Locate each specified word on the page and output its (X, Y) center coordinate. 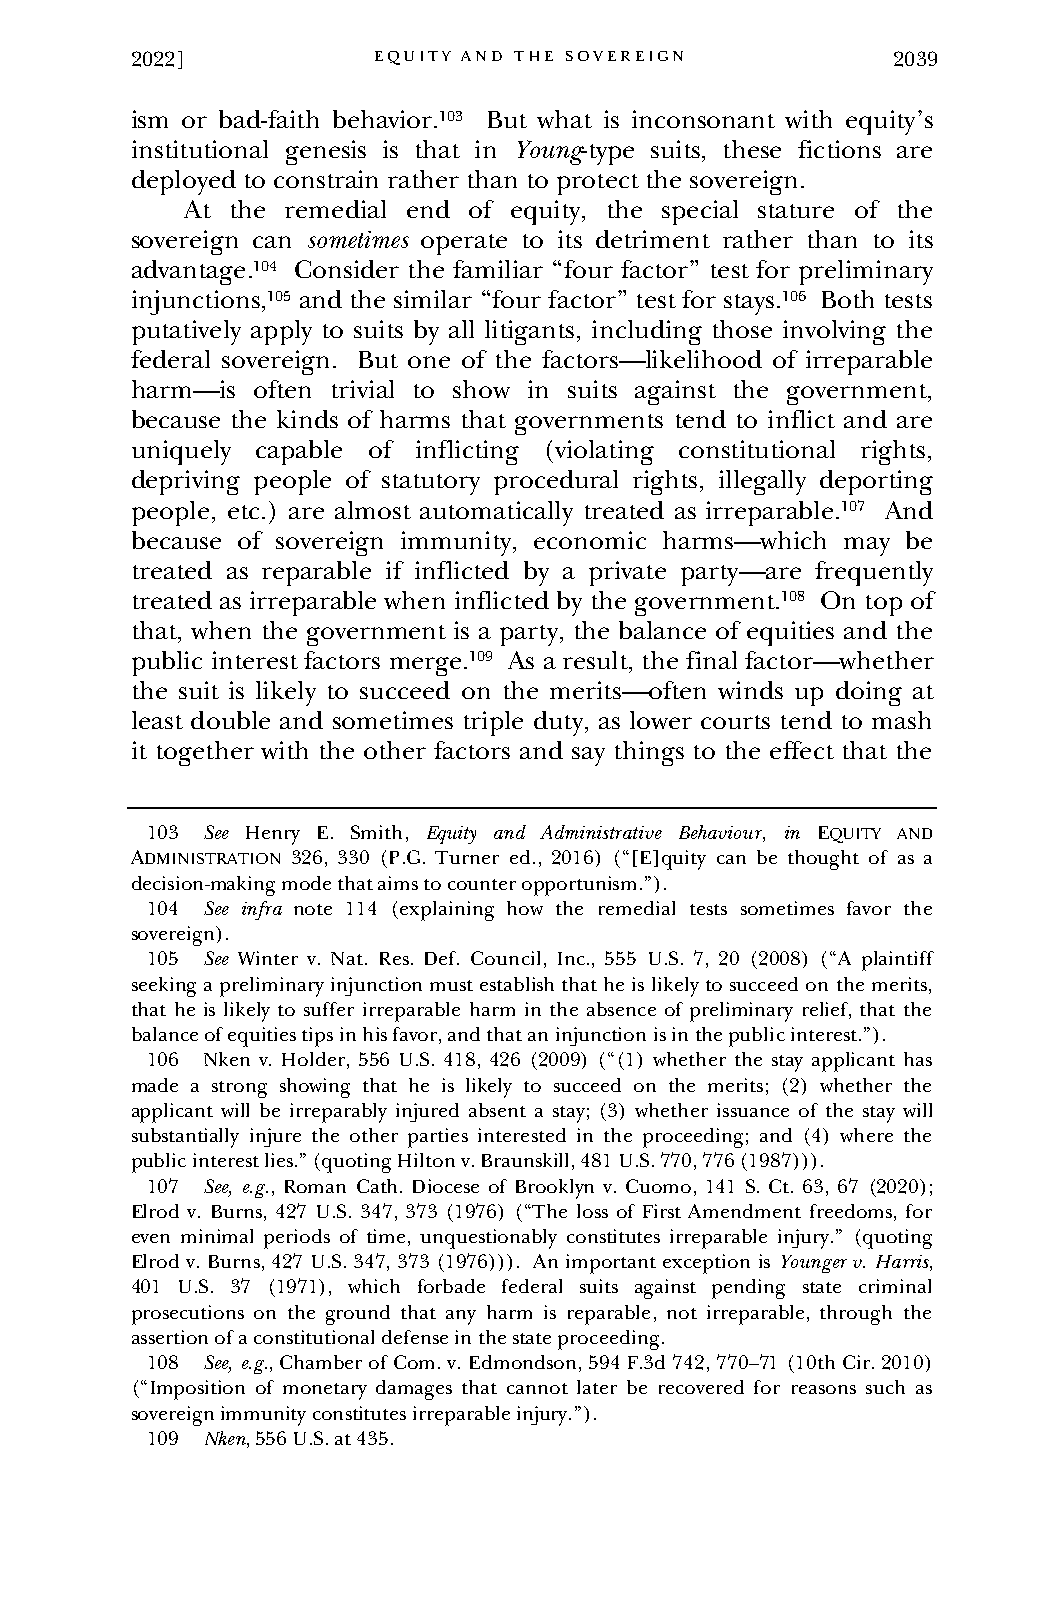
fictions (839, 149)
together (205, 753)
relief (827, 1010)
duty (560, 723)
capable (299, 452)
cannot (537, 1388)
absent (497, 1110)
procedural (556, 482)
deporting (876, 482)
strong (239, 1089)
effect (802, 750)
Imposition (198, 1390)
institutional (200, 149)
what (564, 119)
